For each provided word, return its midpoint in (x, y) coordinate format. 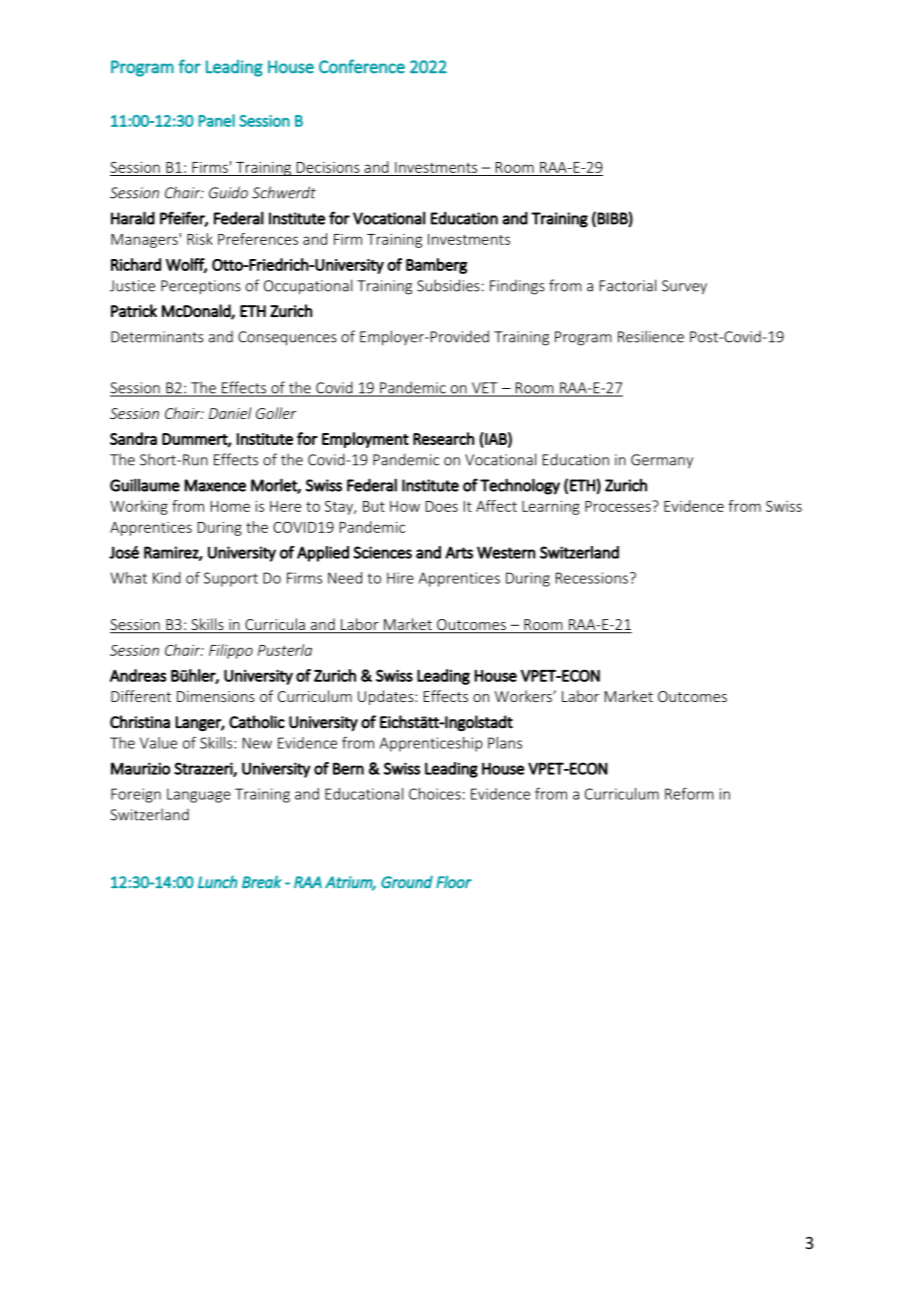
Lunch (218, 881)
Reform (689, 793)
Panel (216, 120)
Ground (407, 881)
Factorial (628, 285)
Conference (362, 66)
